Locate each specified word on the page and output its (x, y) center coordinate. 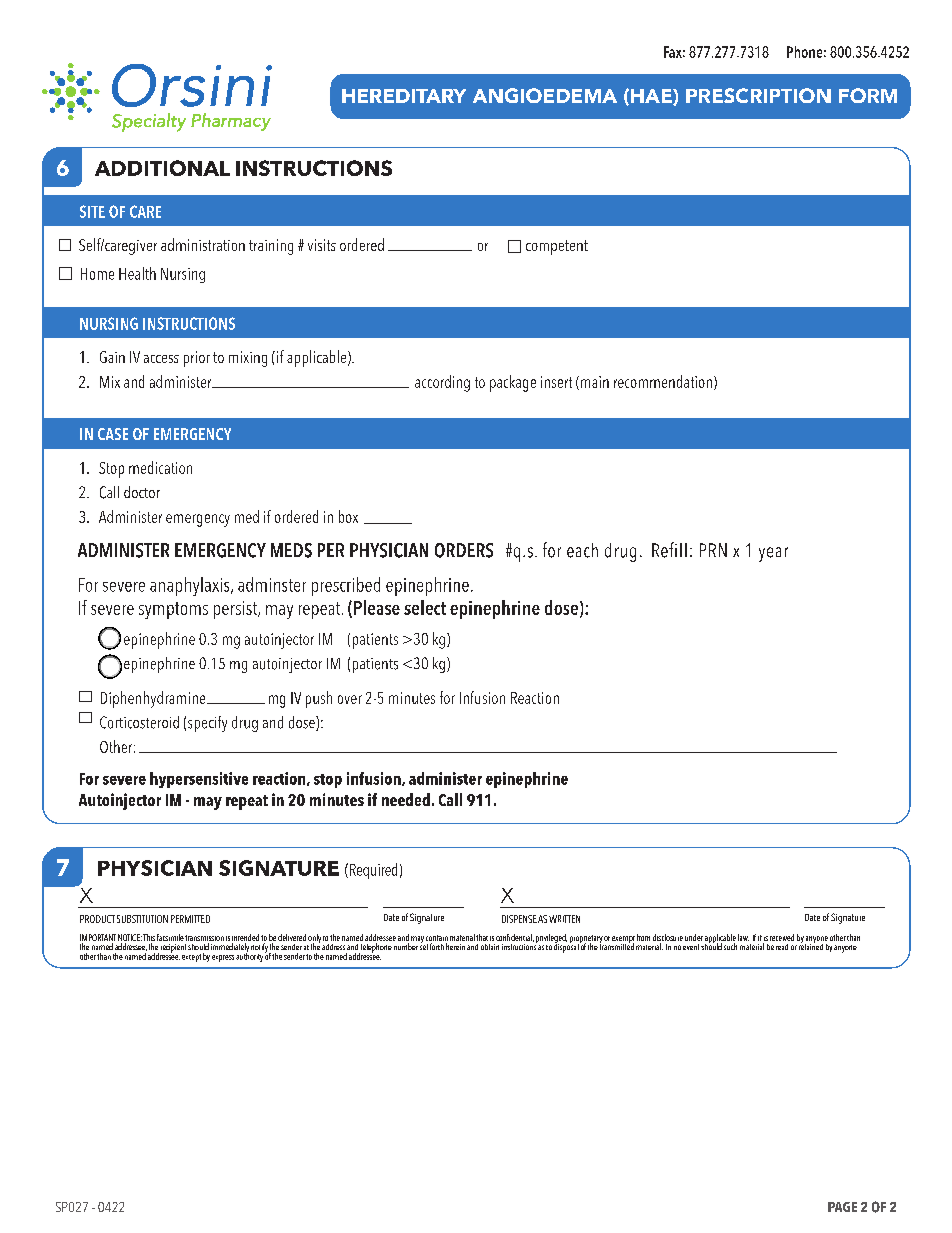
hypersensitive (199, 780)
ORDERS (464, 550)
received (782, 937)
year (773, 554)
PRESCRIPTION (758, 95)
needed (406, 799)
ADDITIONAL (162, 168)
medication (160, 467)
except (191, 958)
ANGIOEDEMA (545, 95)
